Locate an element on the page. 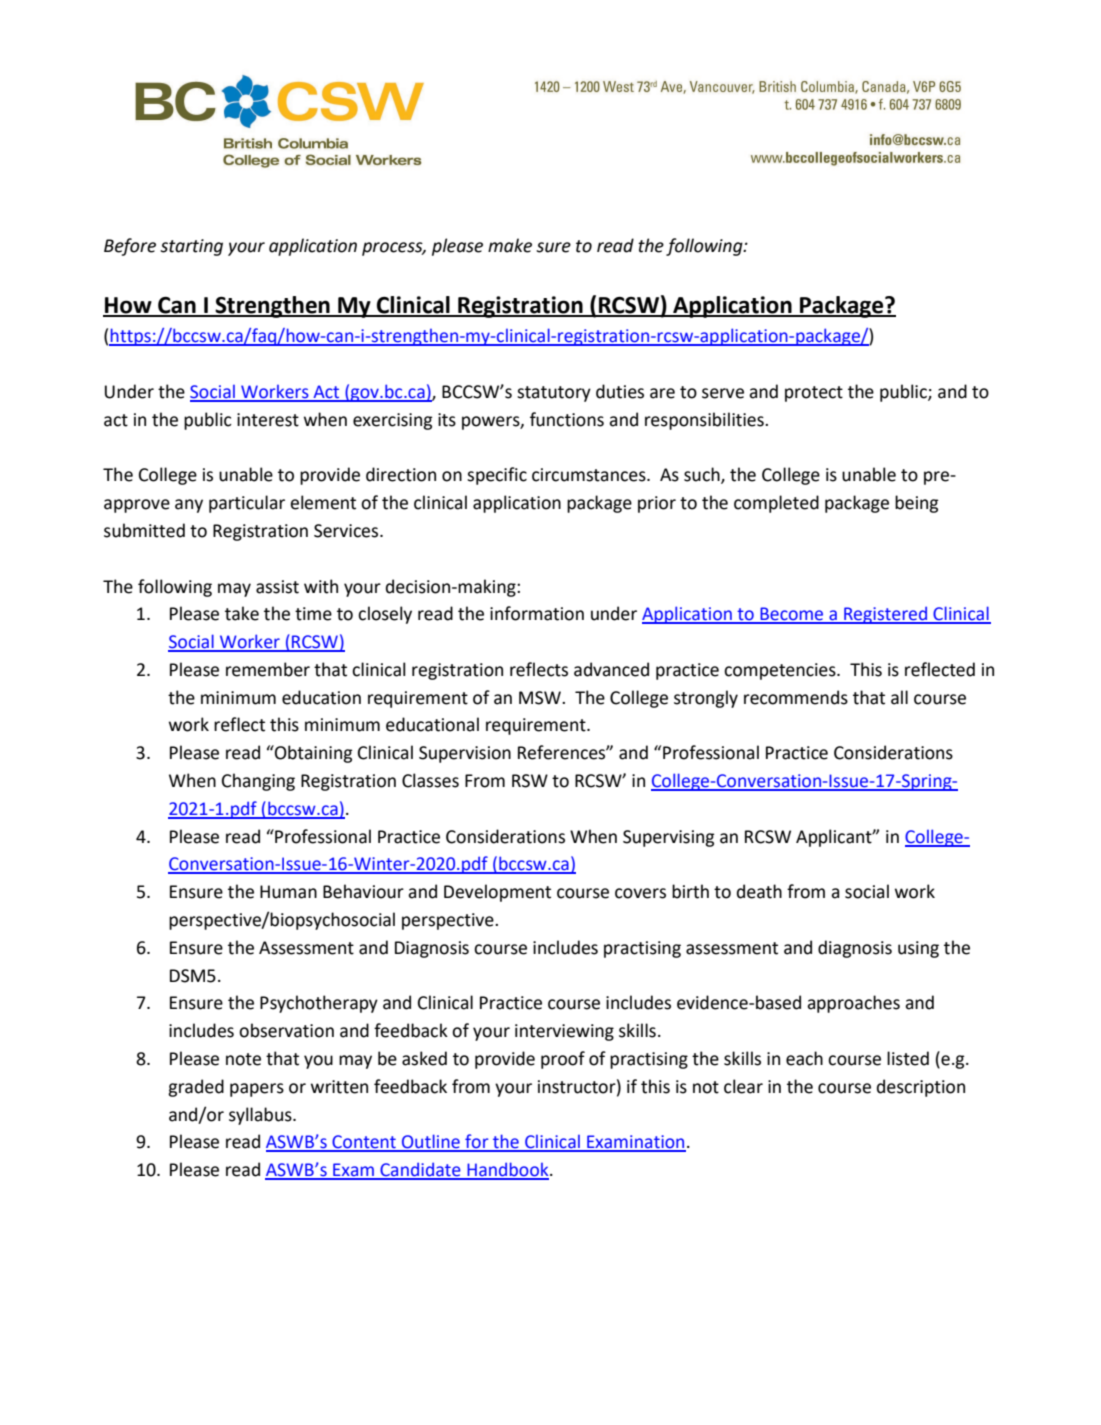  make is located at coordinates (510, 245).
